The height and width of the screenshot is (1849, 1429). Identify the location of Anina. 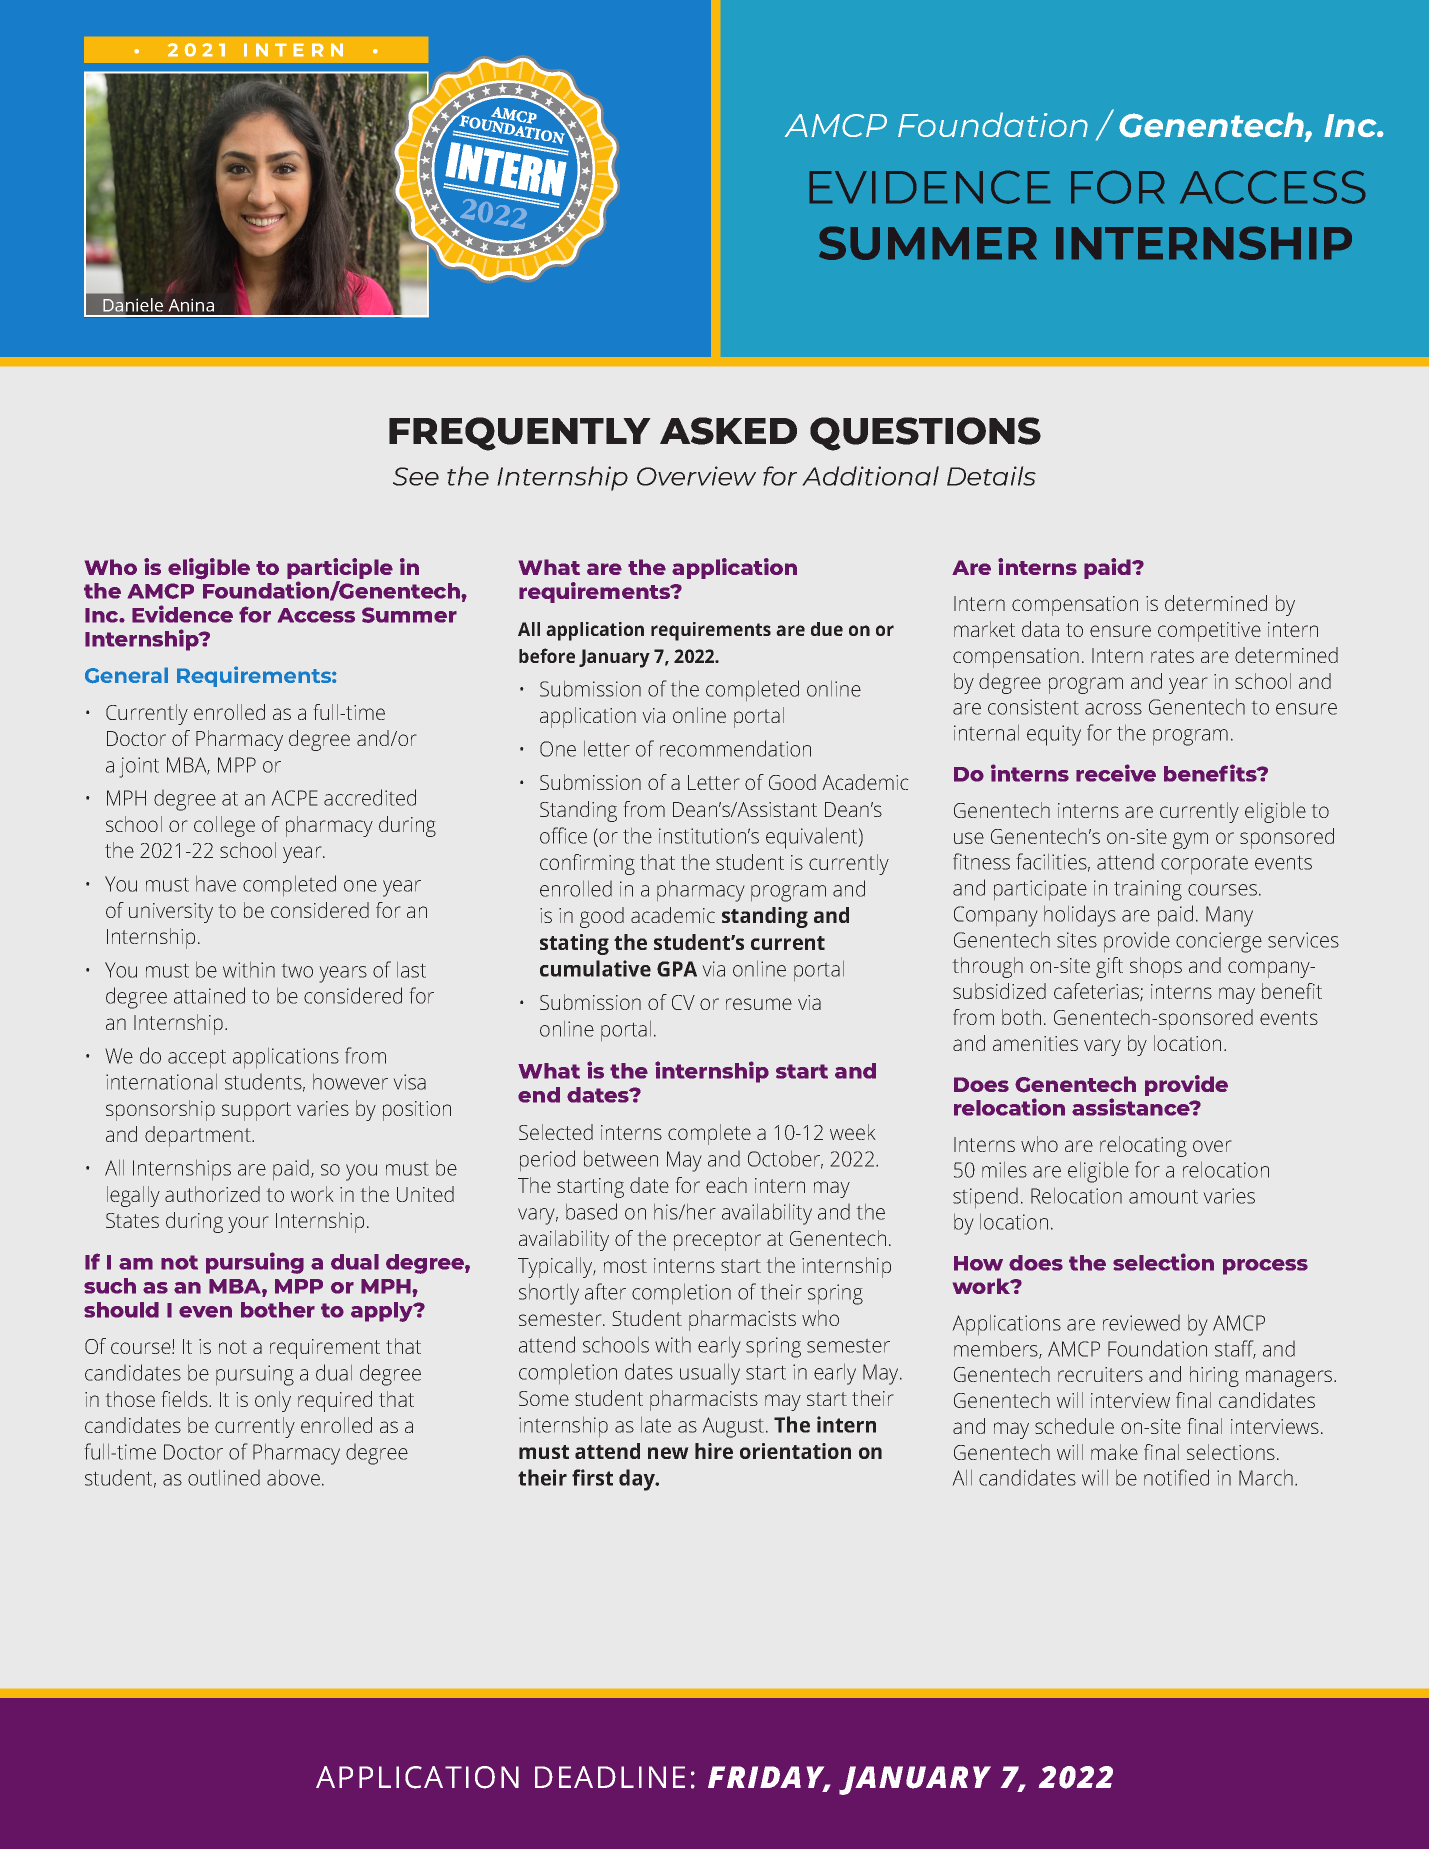
(191, 305).
